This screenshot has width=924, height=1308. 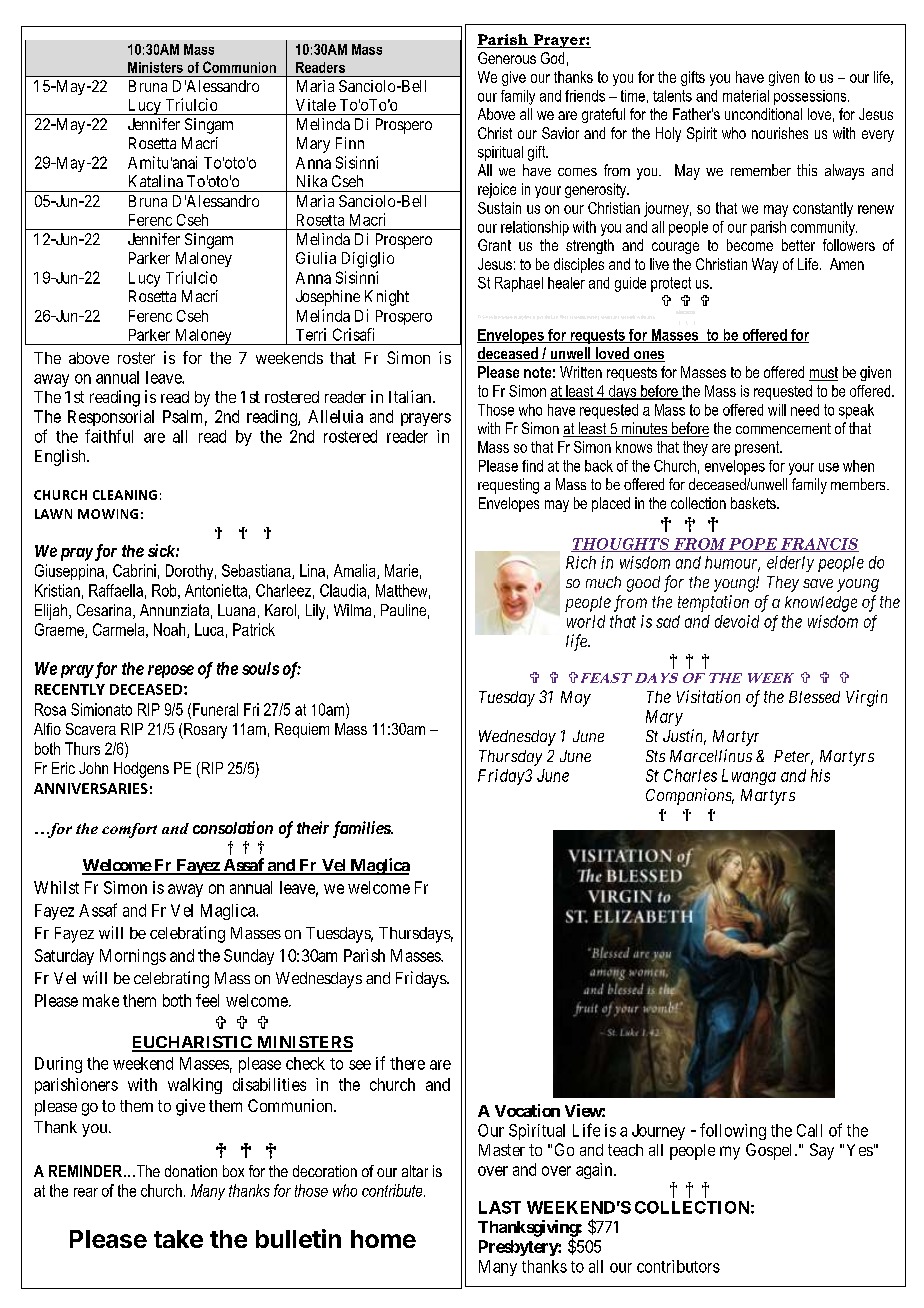 I want to click on contribute, so click(x=393, y=1190).
